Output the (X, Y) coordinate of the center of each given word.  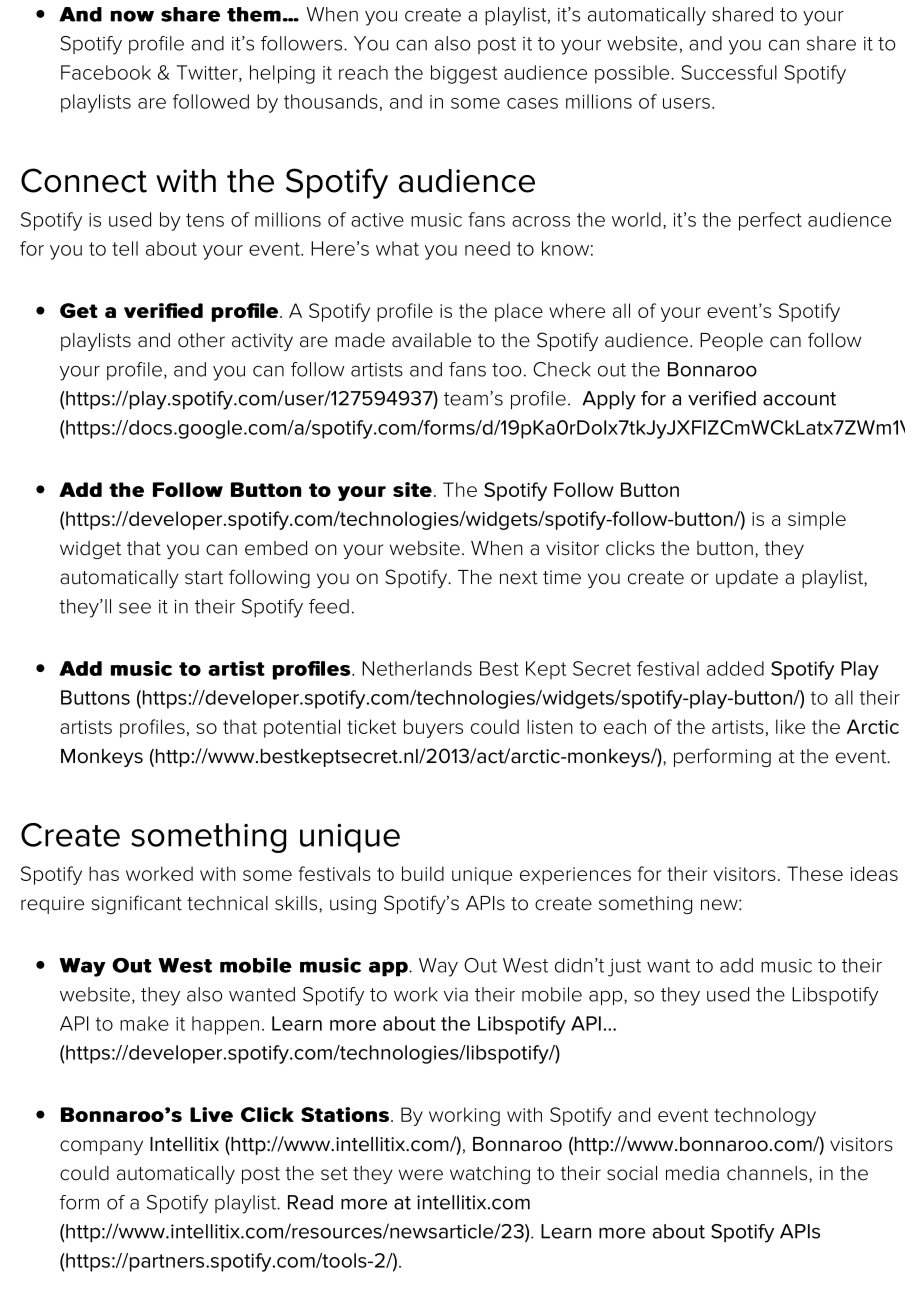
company (101, 1147)
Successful (729, 72)
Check (562, 369)
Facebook (106, 72)
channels (768, 1173)
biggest (464, 74)
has (104, 873)
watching (490, 1175)
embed (276, 548)
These (815, 873)
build (423, 873)
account (799, 399)
